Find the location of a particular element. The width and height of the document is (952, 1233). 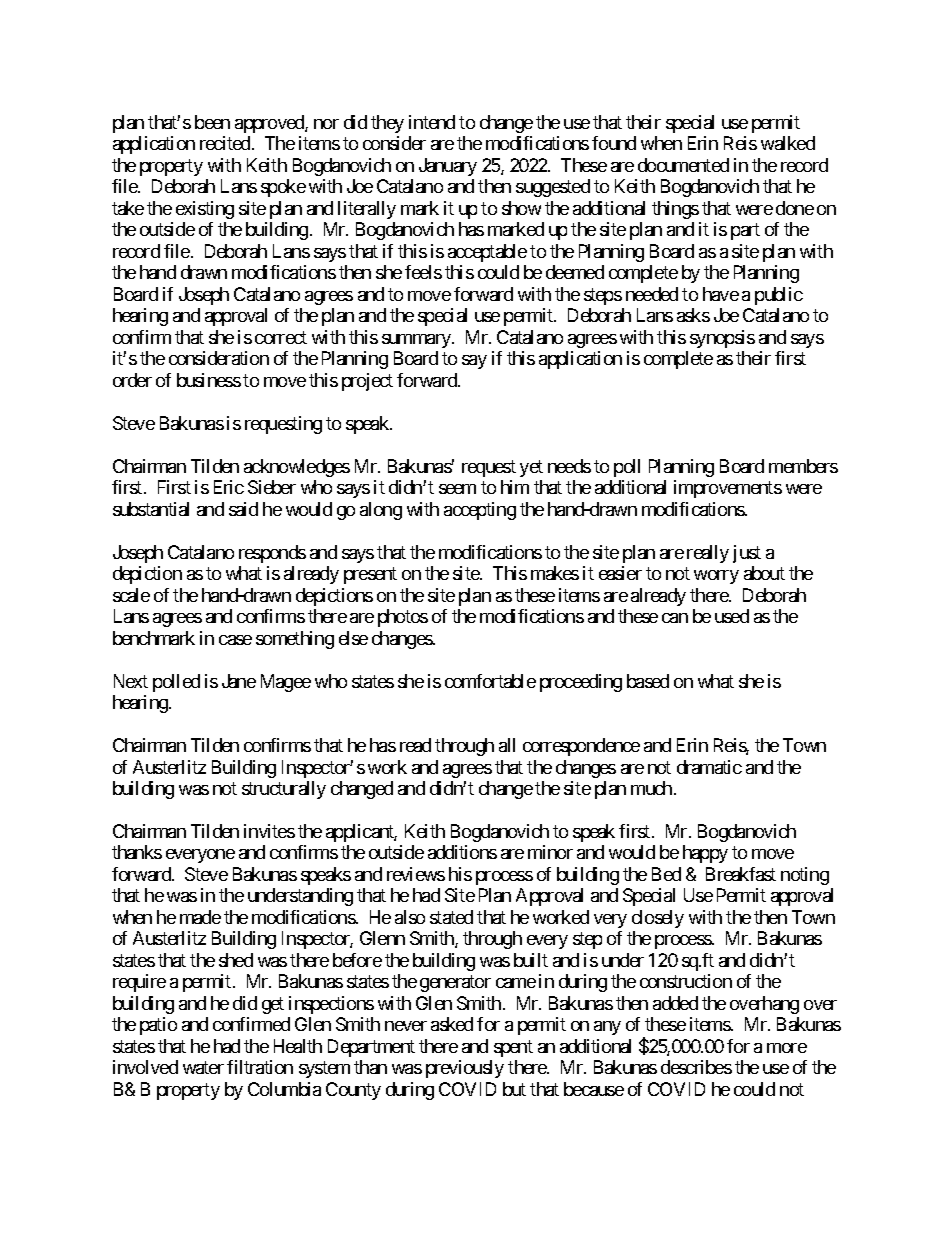

improvements is located at coordinates (728, 489).
